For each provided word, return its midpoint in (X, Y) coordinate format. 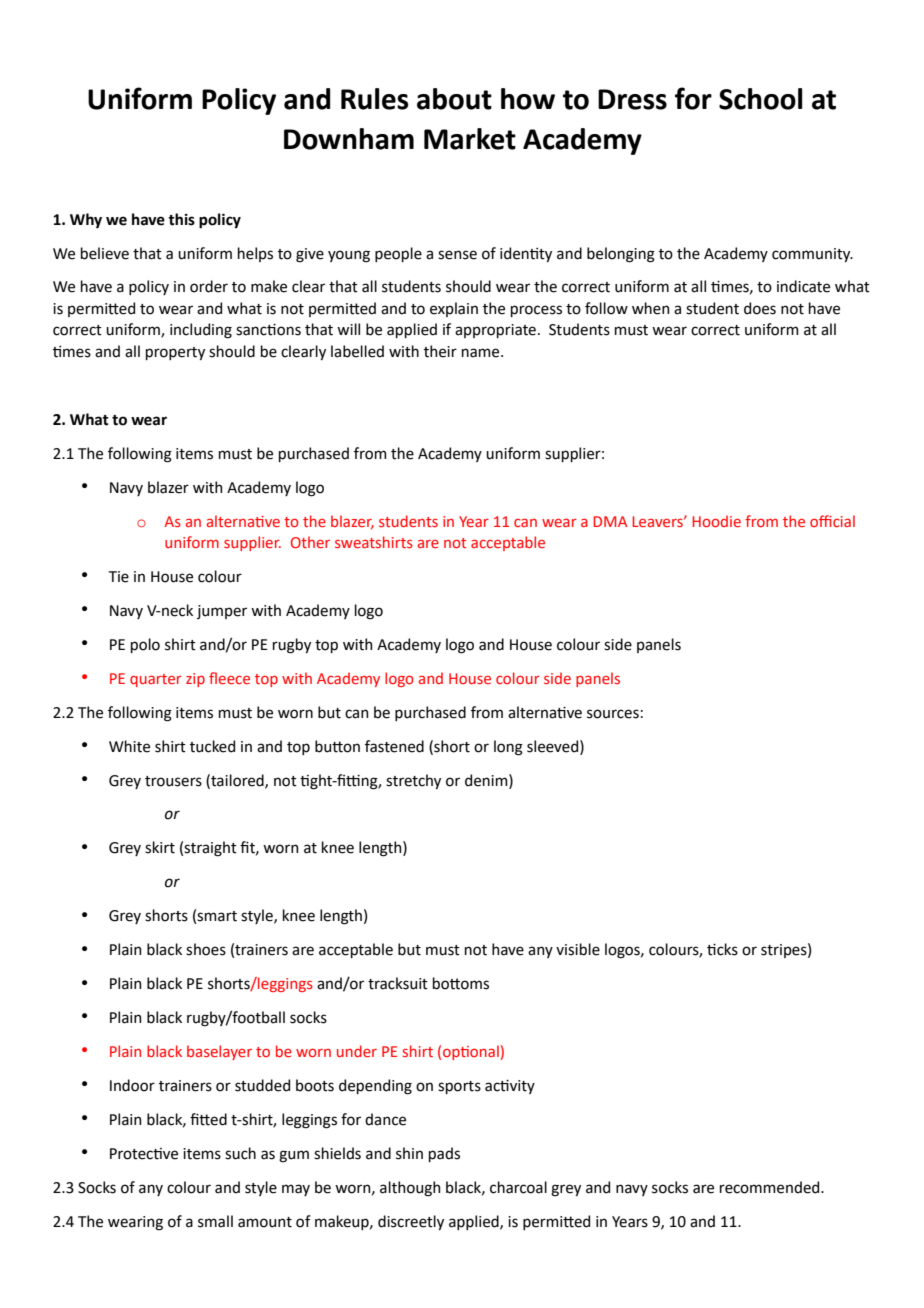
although (410, 1189)
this (181, 219)
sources (613, 714)
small (215, 1221)
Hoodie (716, 521)
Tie (119, 577)
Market (470, 139)
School (761, 99)
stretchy (413, 781)
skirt (160, 847)
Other (310, 542)
